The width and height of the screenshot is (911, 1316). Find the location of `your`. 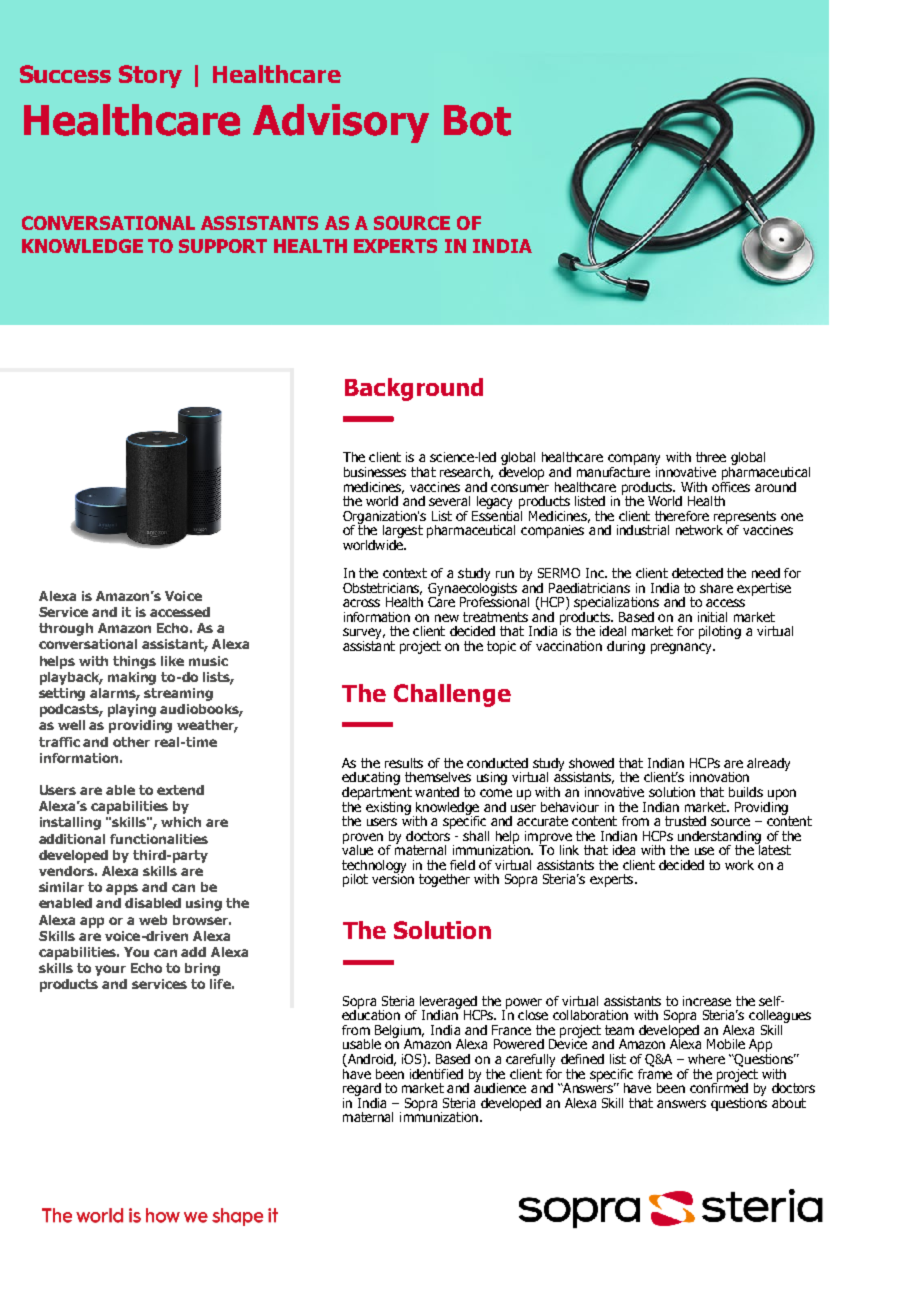

your is located at coordinates (110, 970).
